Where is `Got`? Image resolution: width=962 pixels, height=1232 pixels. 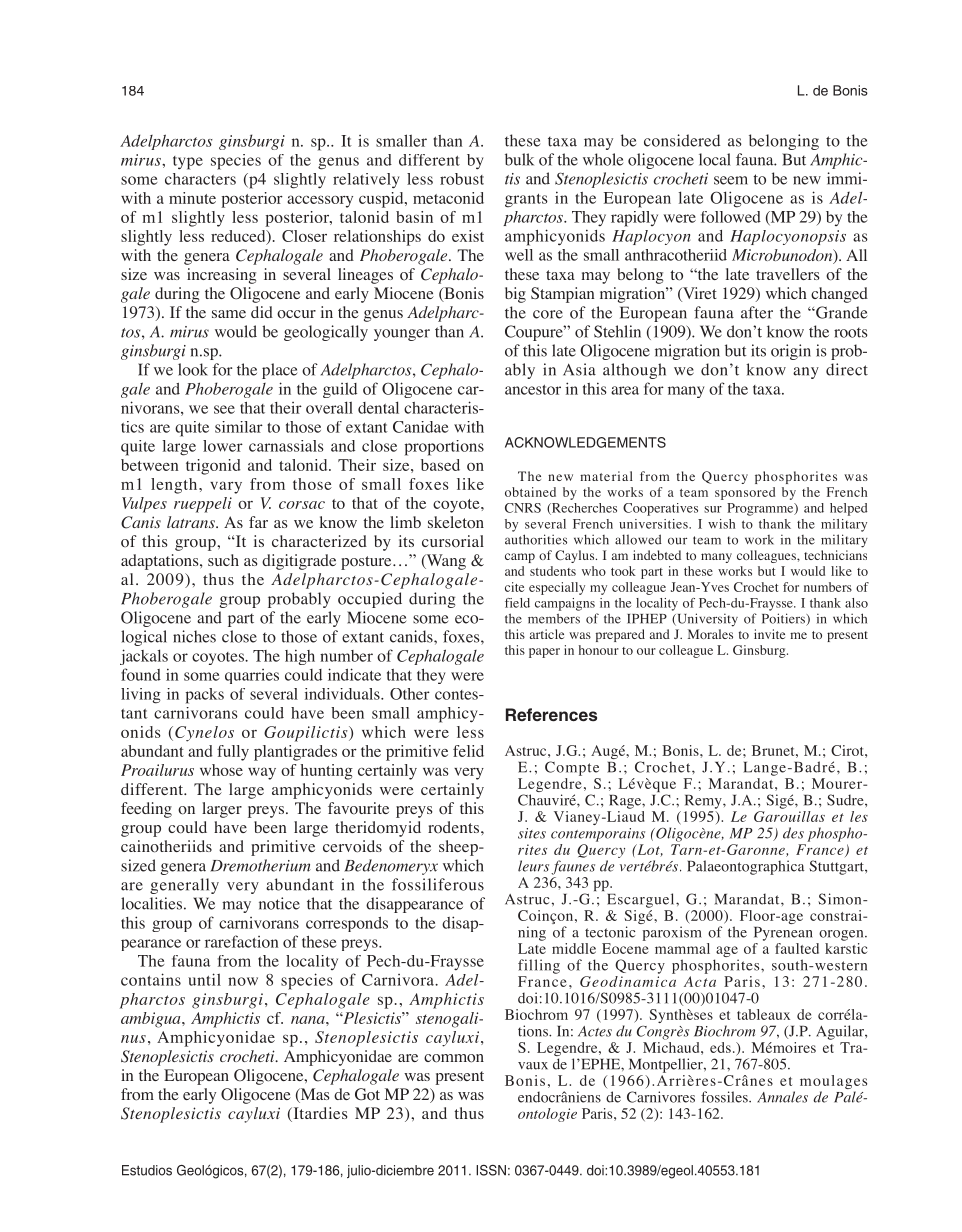 Got is located at coordinates (367, 1094).
